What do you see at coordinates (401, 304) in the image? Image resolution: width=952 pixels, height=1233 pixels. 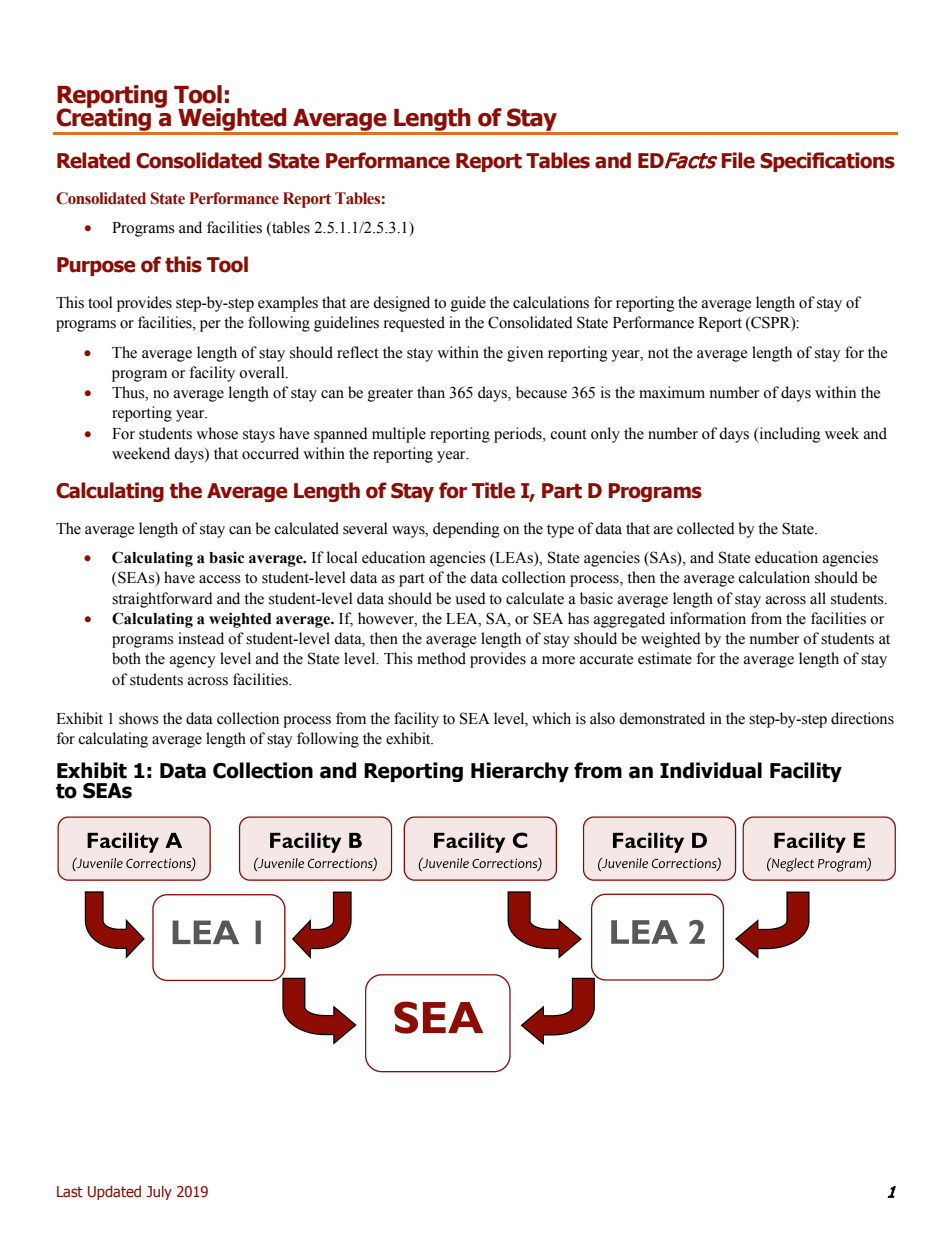 I see `designed` at bounding box center [401, 304].
